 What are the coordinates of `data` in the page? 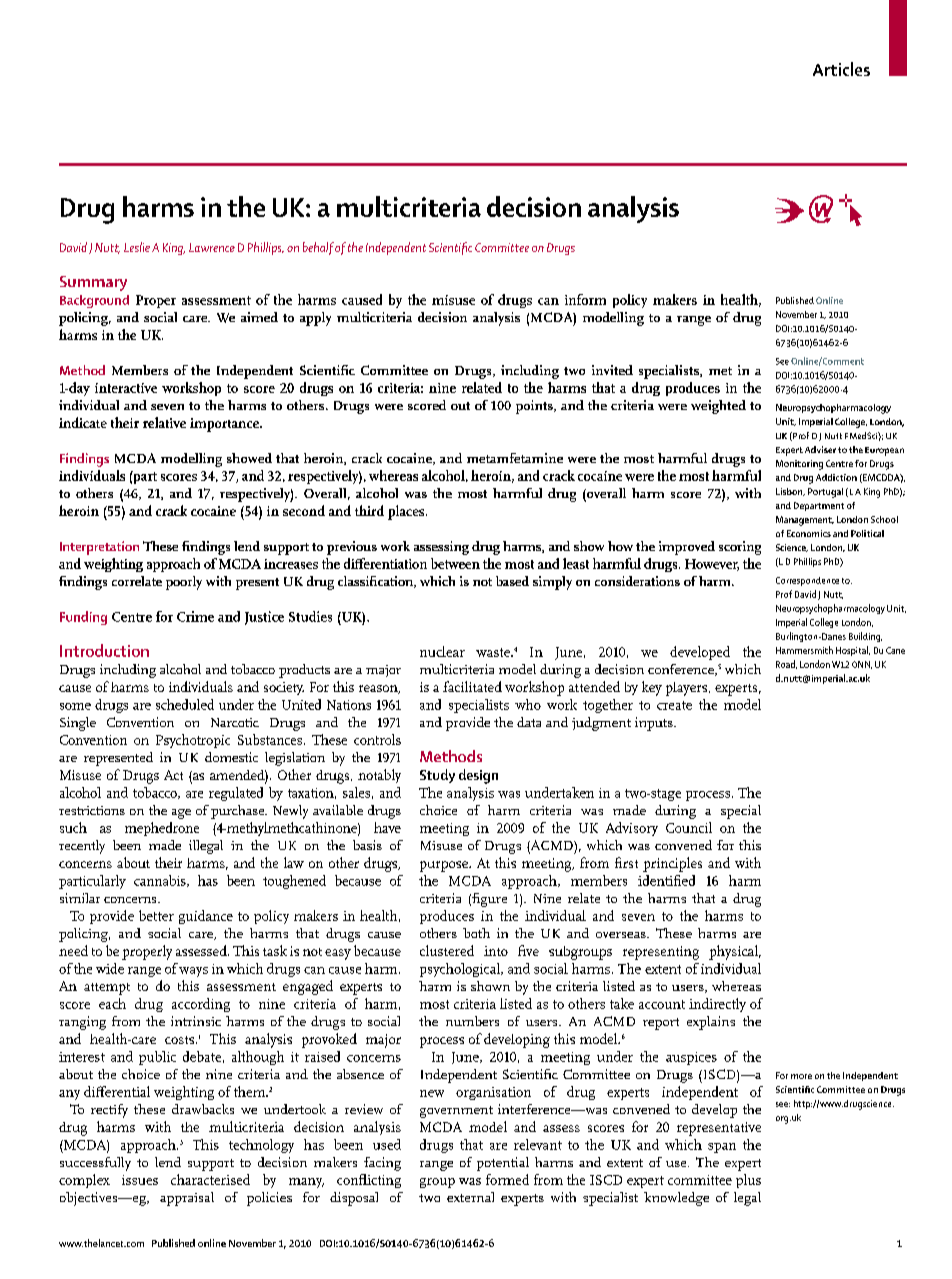 It's located at (529, 722).
